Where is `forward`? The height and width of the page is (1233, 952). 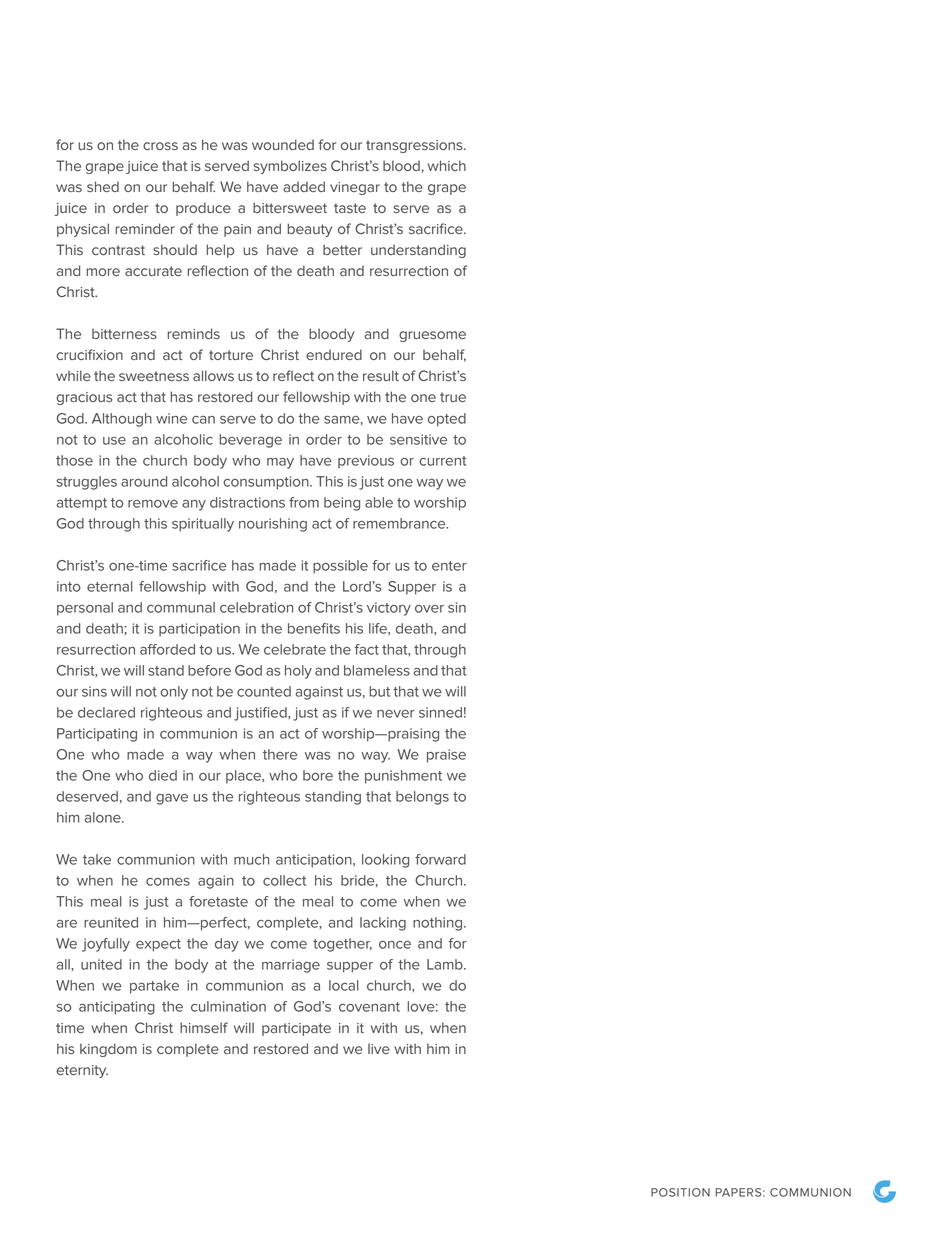
forward is located at coordinates (440, 859).
